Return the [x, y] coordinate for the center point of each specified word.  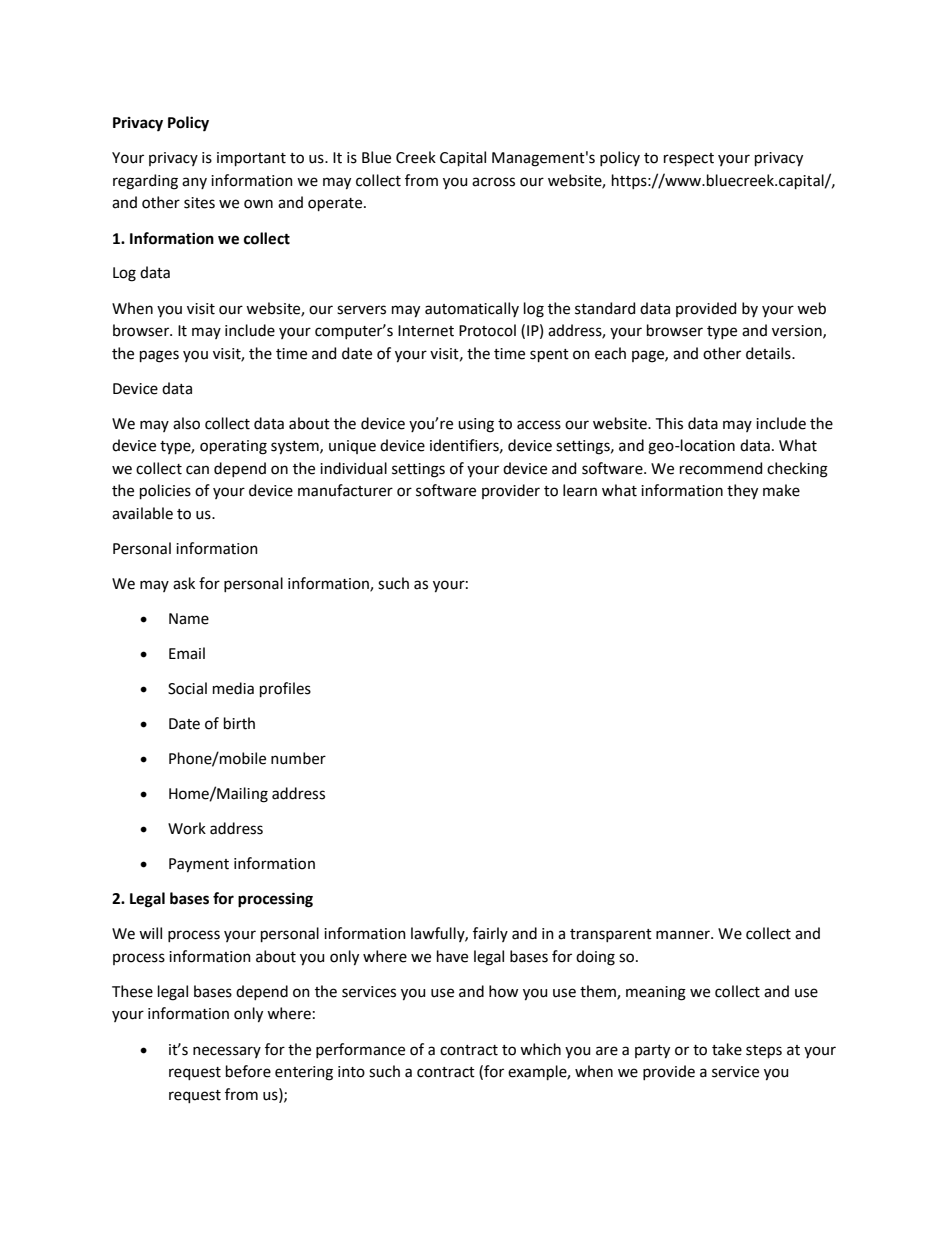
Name [189, 619]
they [742, 492]
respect [689, 159]
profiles [285, 689]
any [194, 183]
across [493, 182]
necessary [227, 1052]
